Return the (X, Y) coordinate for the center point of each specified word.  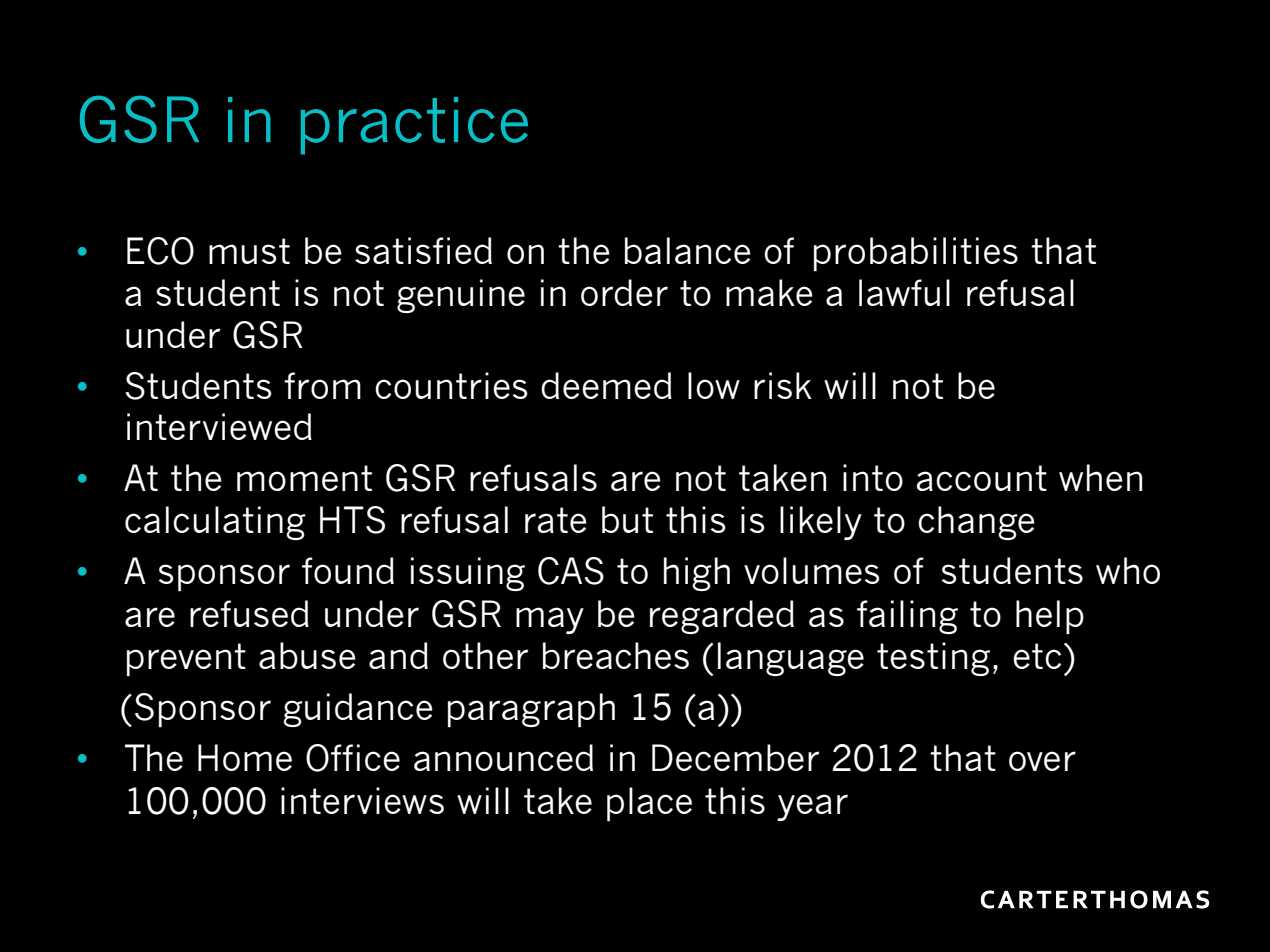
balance (688, 250)
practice (414, 126)
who (1128, 570)
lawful (904, 292)
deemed (606, 385)
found (348, 570)
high (697, 574)
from (322, 385)
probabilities (916, 254)
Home (245, 757)
